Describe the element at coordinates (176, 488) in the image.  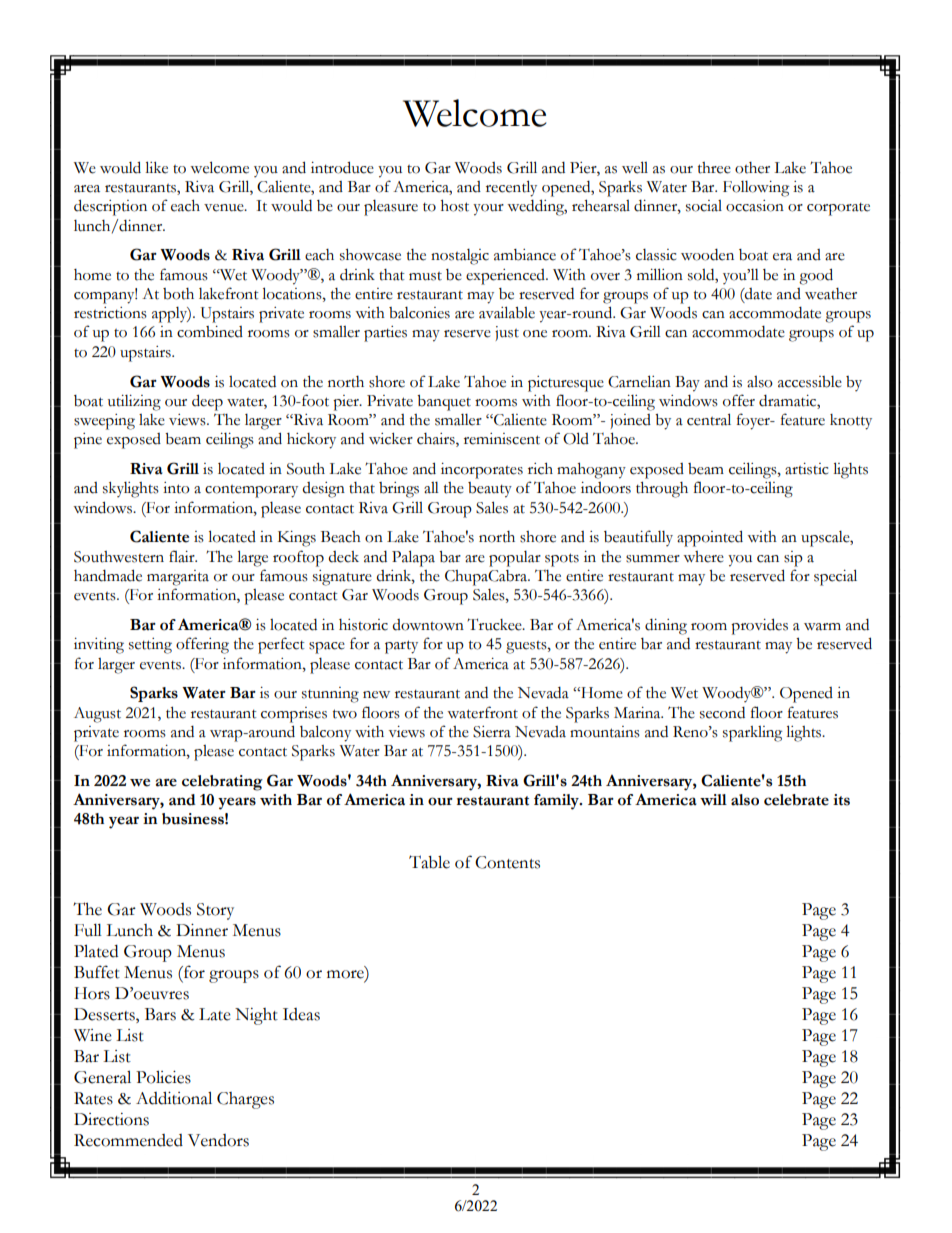
I see `into` at that location.
